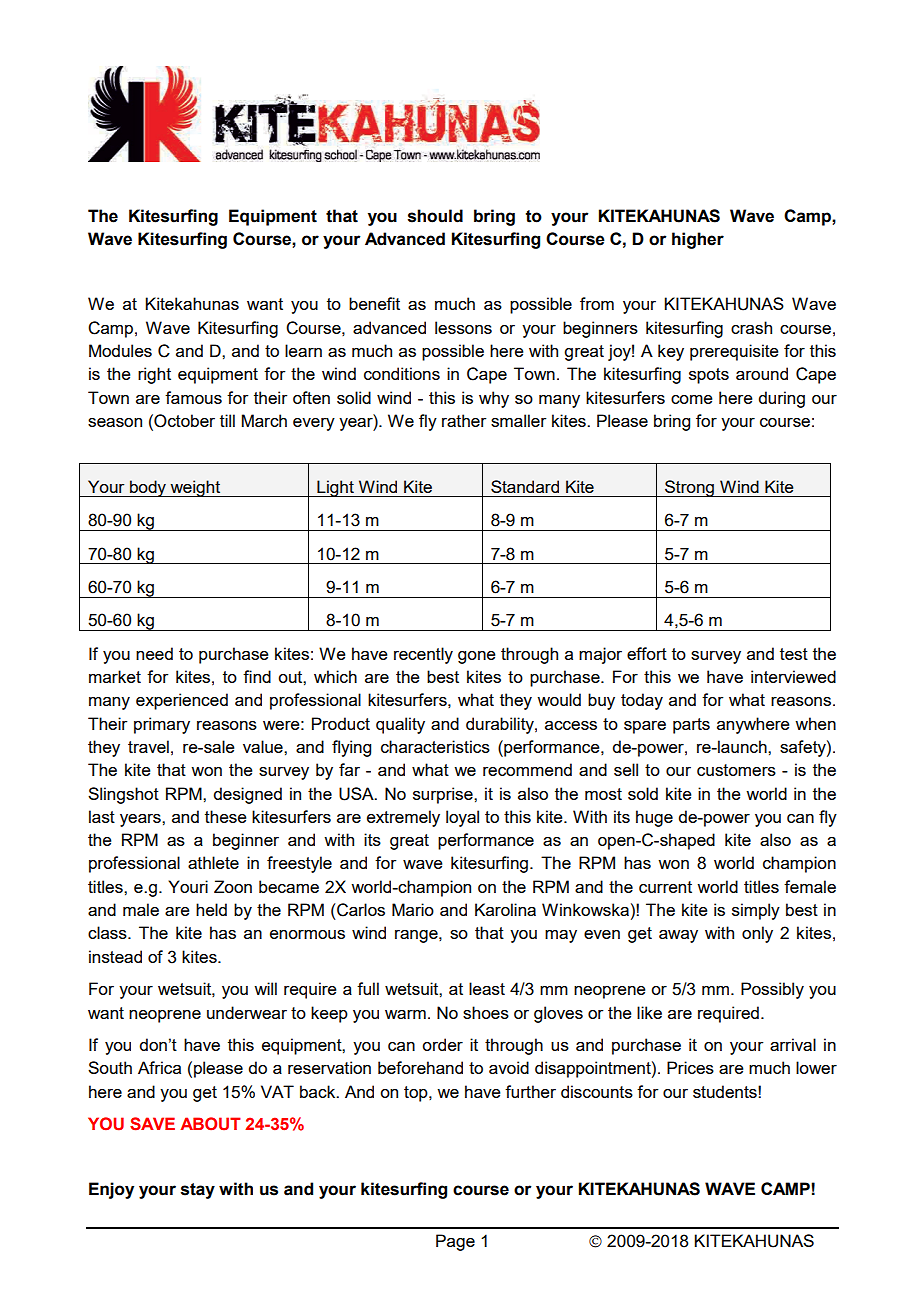  What do you see at coordinates (689, 488) in the screenshot?
I see `Strong` at bounding box center [689, 488].
